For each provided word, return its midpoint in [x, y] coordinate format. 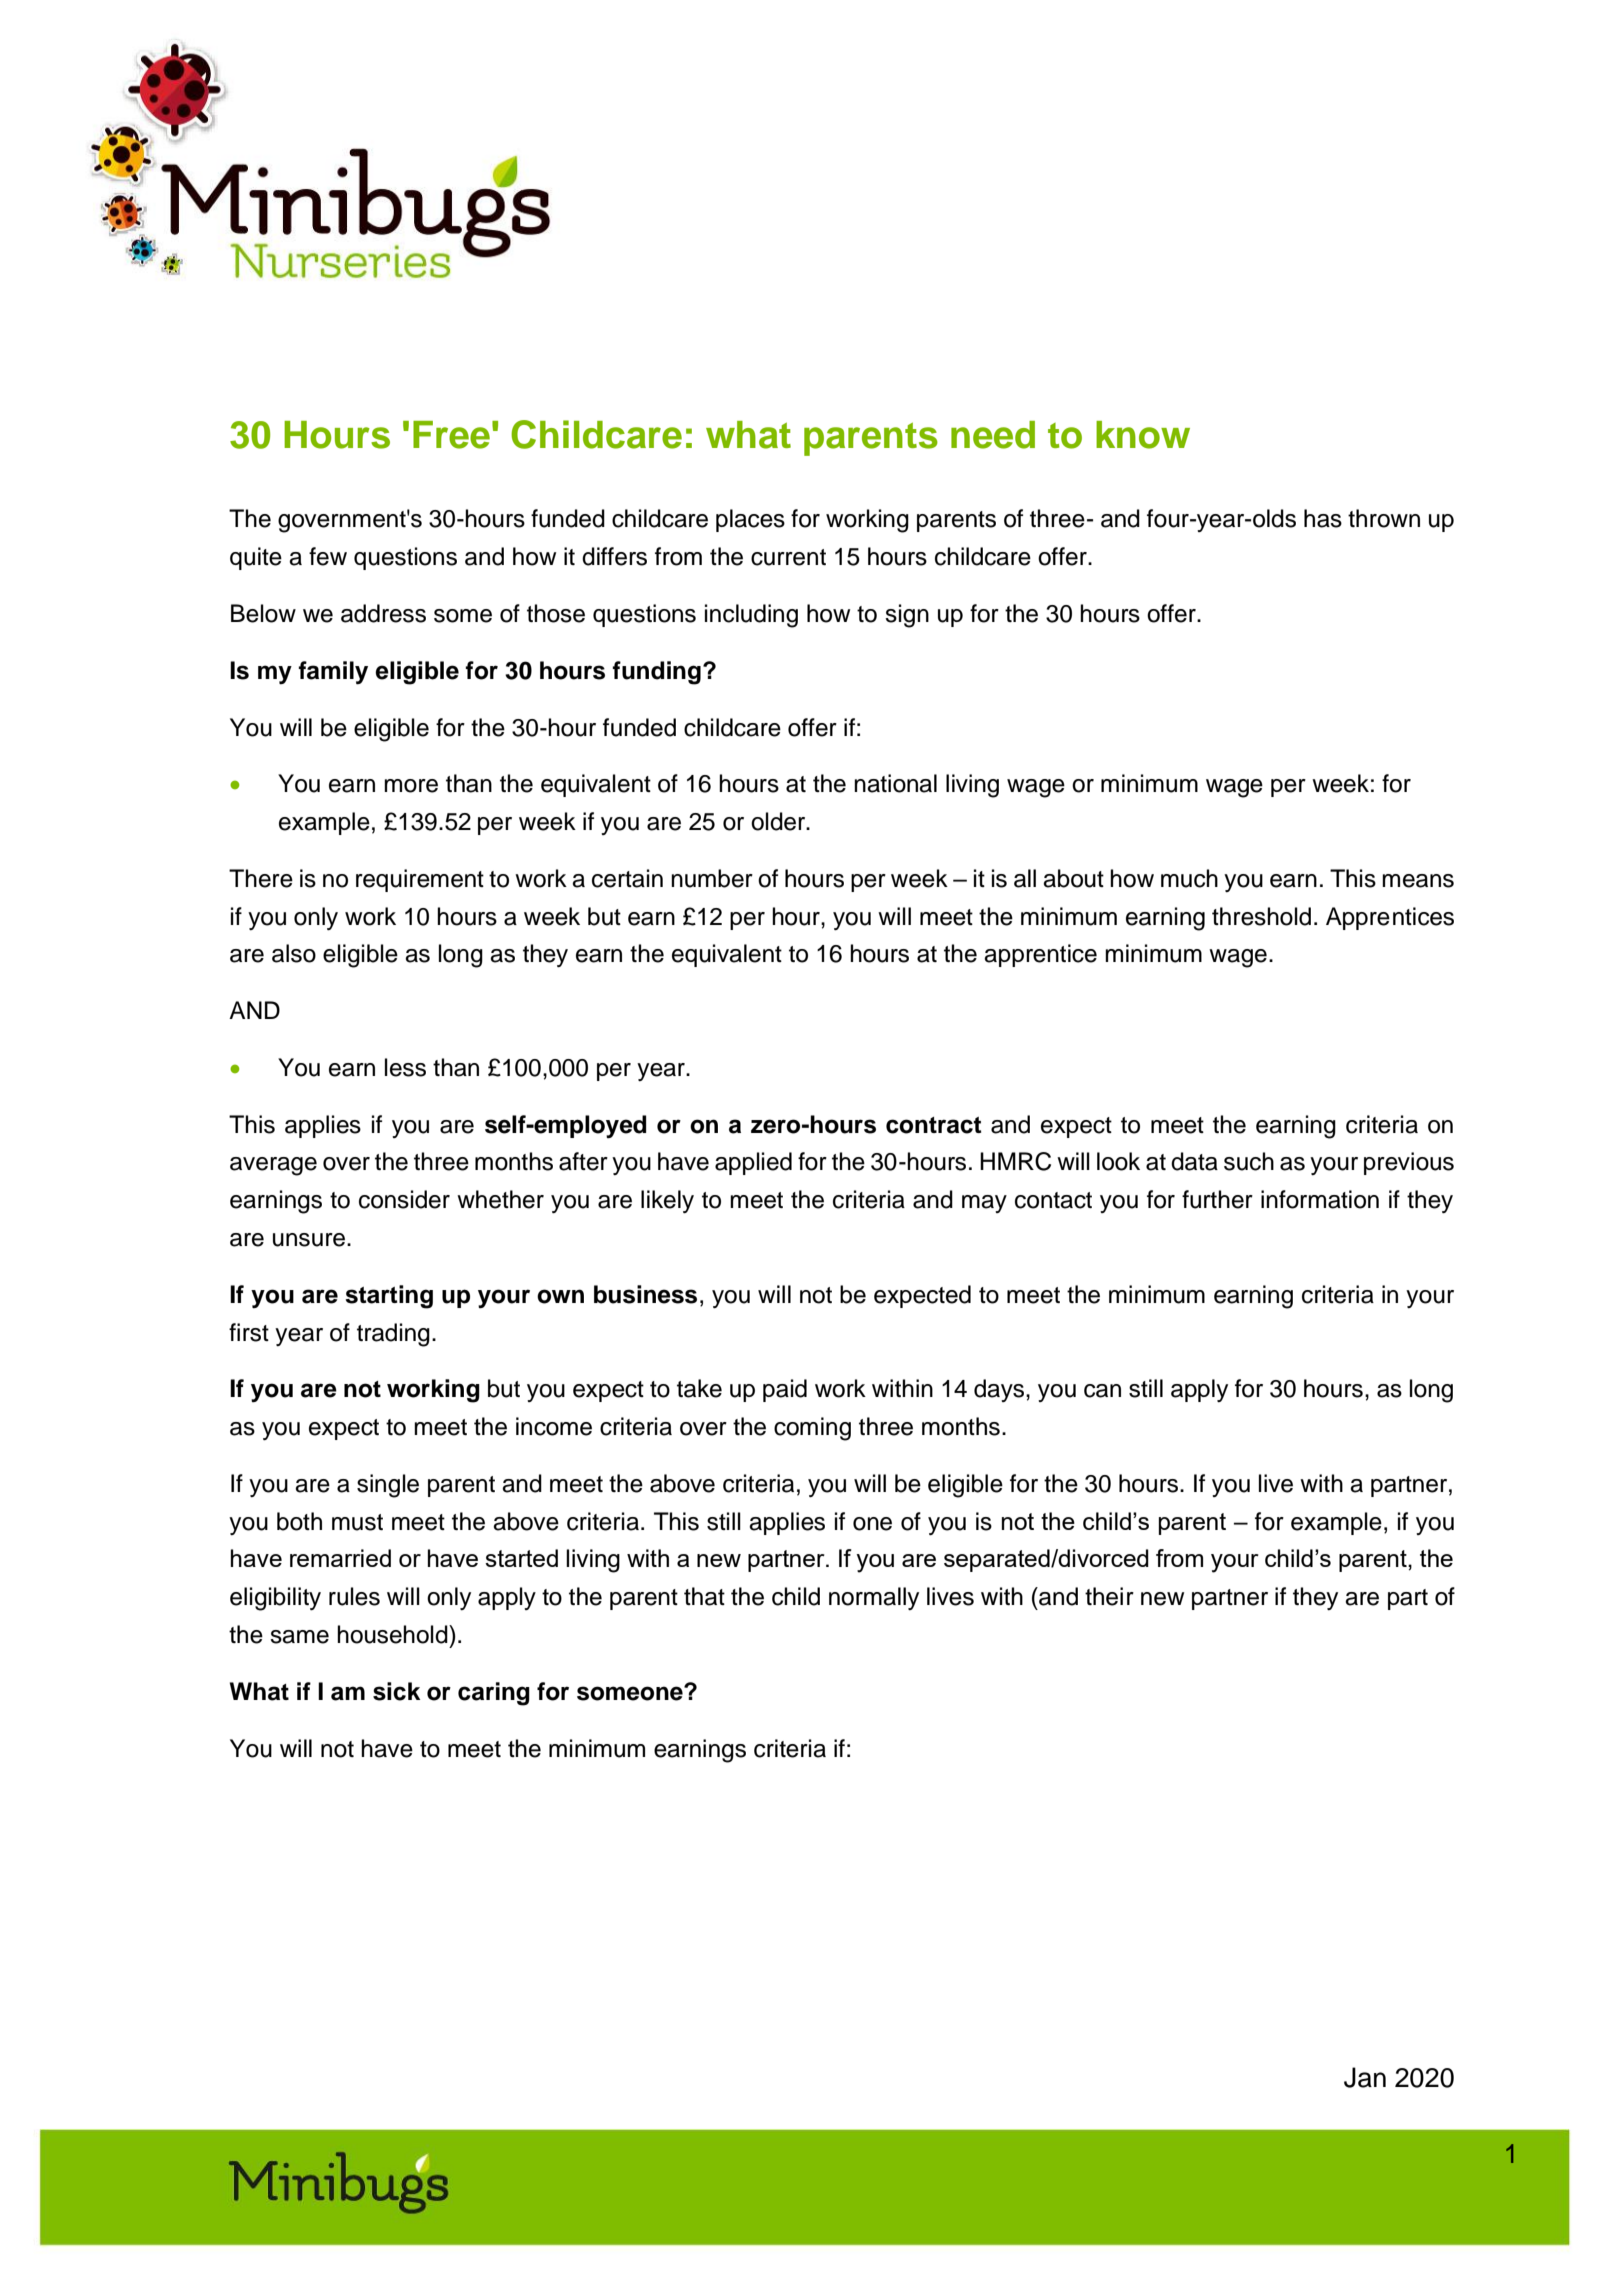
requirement [420, 880]
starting [389, 1297]
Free [451, 435]
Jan [1365, 2077]
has [1323, 518]
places [750, 520]
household [393, 1634]
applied [753, 1163]
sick [396, 1691]
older [779, 821]
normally [874, 1598]
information [1320, 1199]
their [1109, 1596]
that [704, 1596]
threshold [1261, 916]
